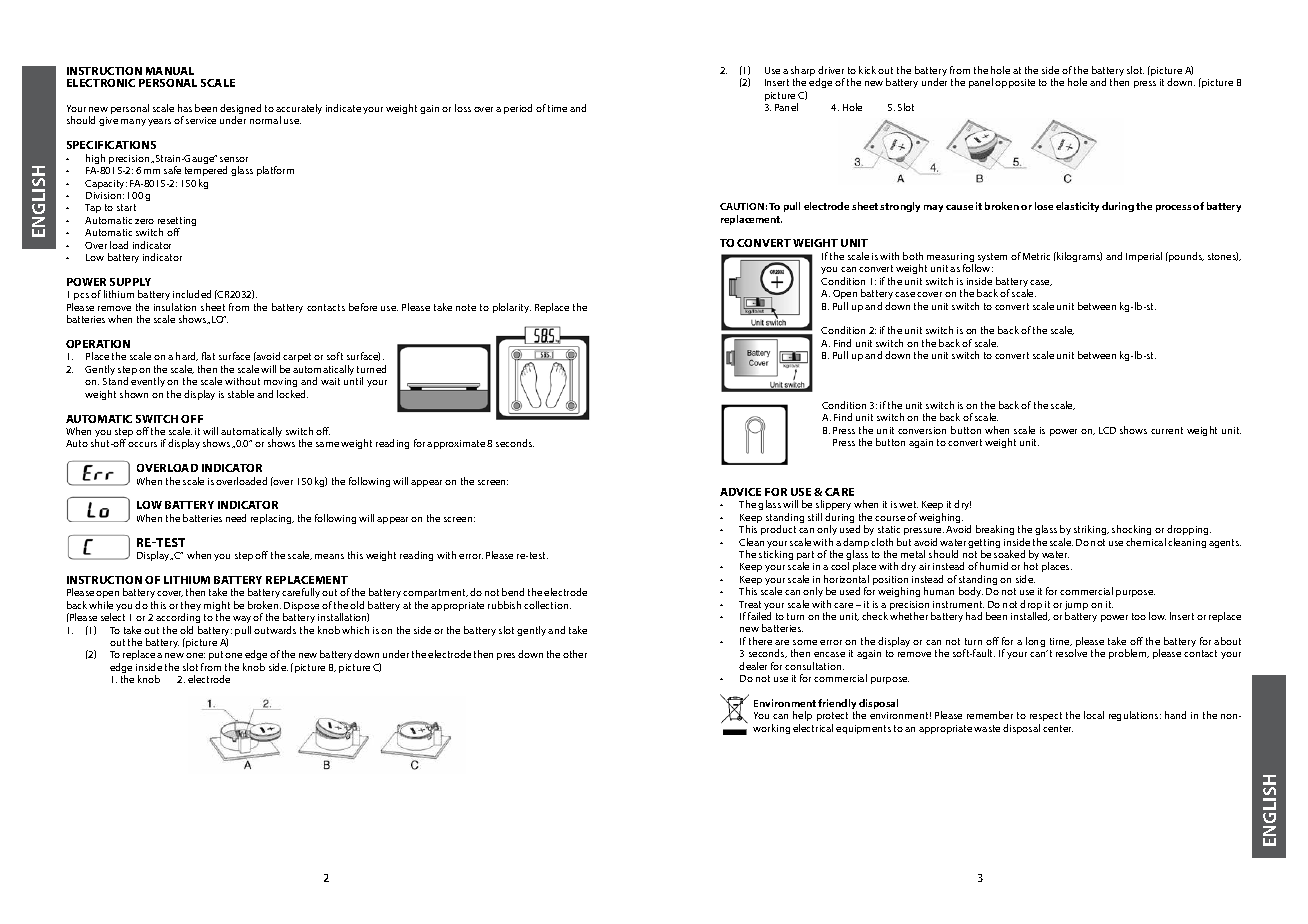 Image resolution: width=1308 pixels, height=924 pixels. What do you see at coordinates (557, 108) in the screenshot?
I see `time` at bounding box center [557, 108].
